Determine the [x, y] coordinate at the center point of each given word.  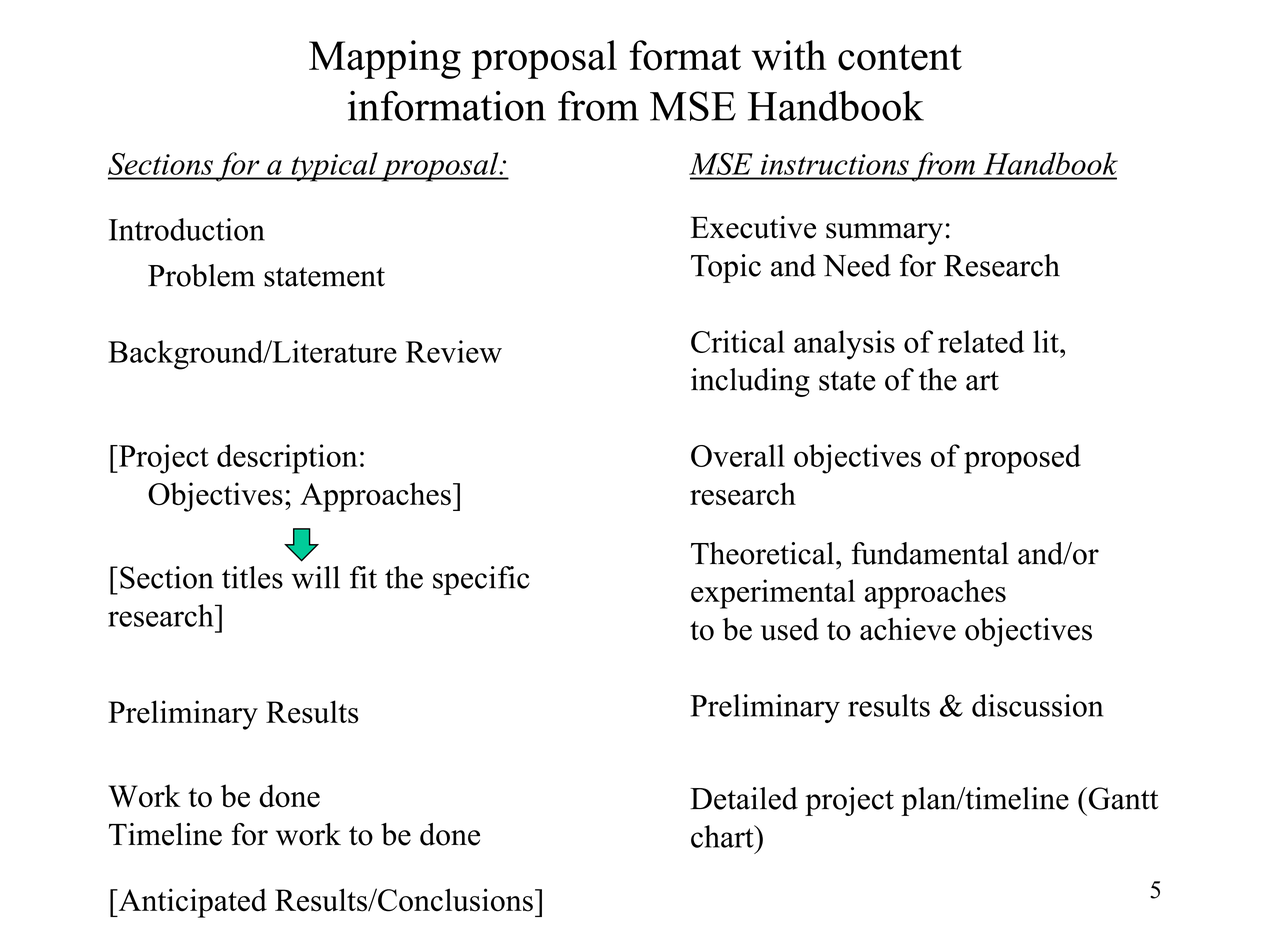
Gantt [1122, 798]
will [315, 577]
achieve [908, 629]
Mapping [385, 59]
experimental [773, 594]
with [789, 55]
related [981, 341]
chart [723, 836]
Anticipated [191, 903]
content [900, 57]
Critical [738, 341]
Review [454, 351]
